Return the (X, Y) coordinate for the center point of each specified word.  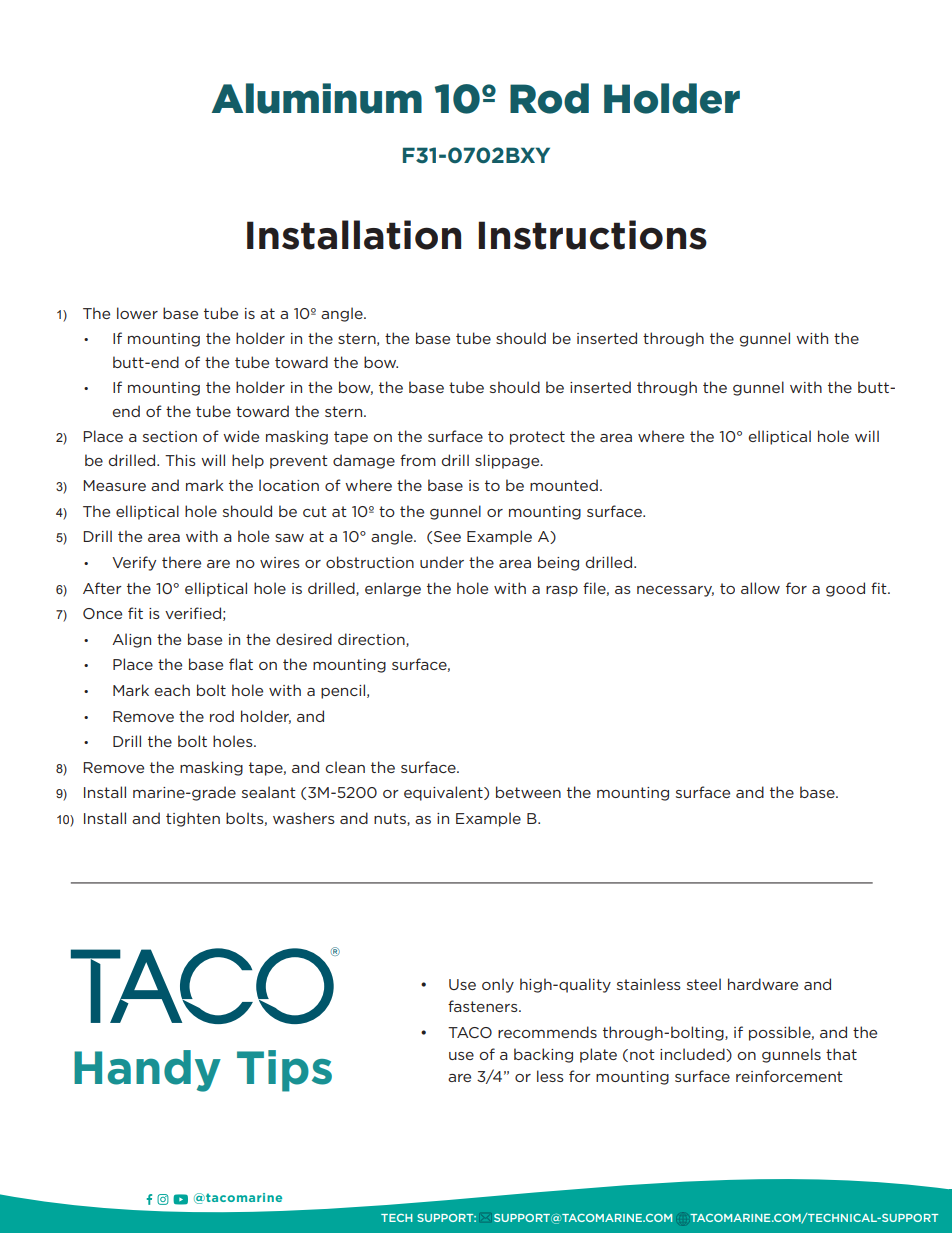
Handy (147, 1071)
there (181, 562)
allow (760, 588)
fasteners (484, 1006)
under (442, 562)
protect (537, 438)
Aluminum (317, 98)
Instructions (592, 235)
